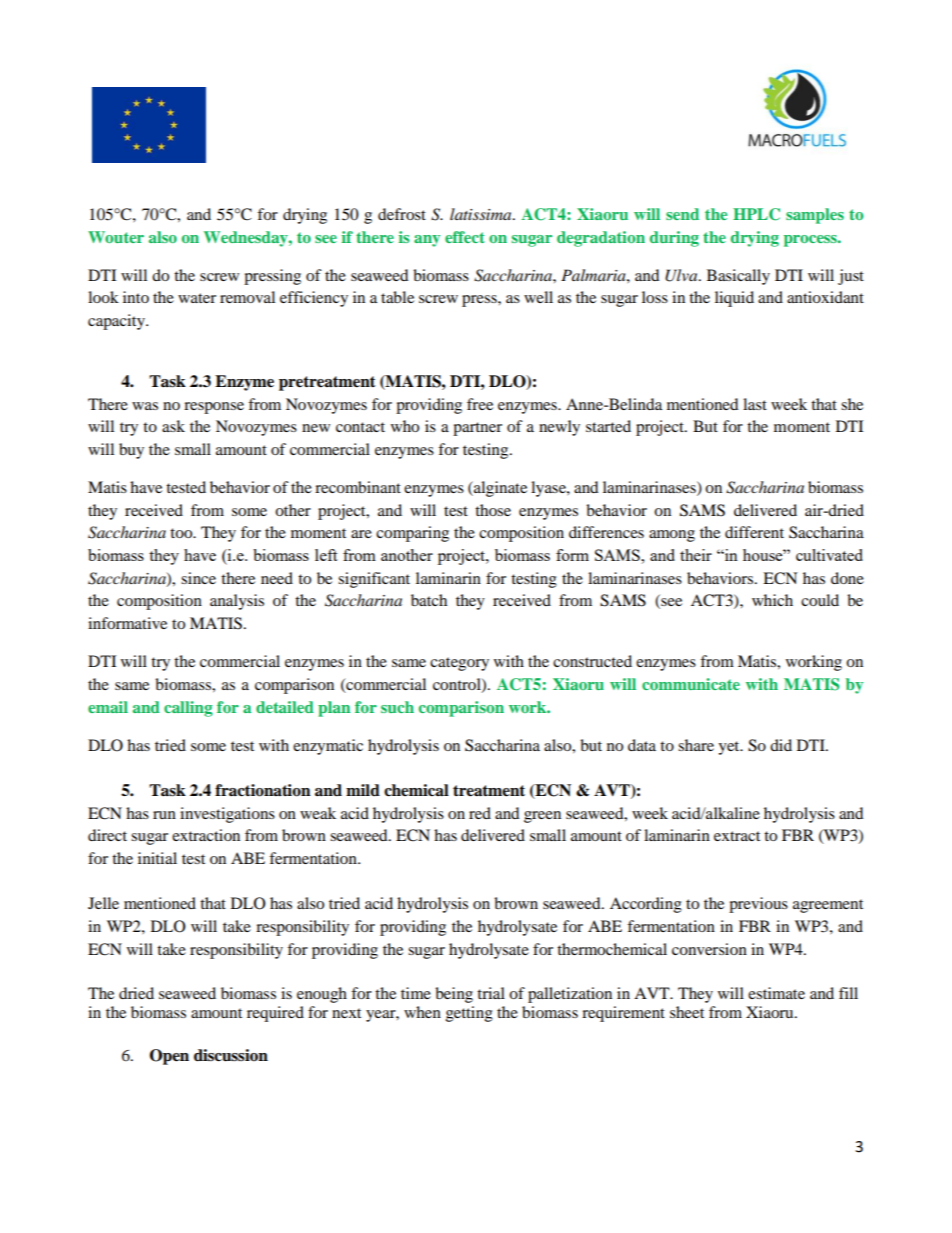 The height and width of the image is (1233, 952). I want to click on effect, so click(465, 237).
